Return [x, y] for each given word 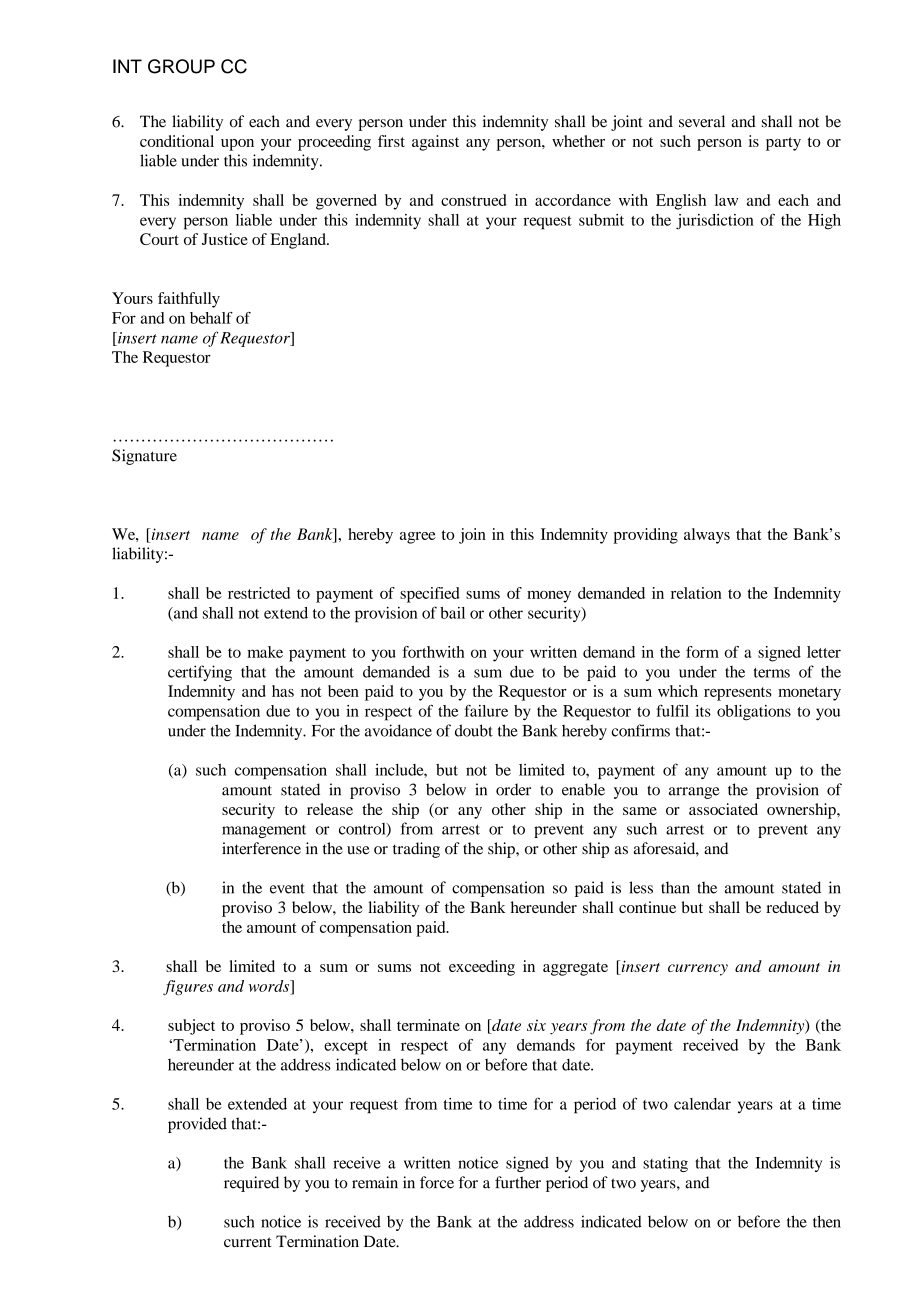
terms [772, 673]
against [435, 143]
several [702, 121]
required [251, 1184]
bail [452, 613]
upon [237, 145]
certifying [200, 673]
